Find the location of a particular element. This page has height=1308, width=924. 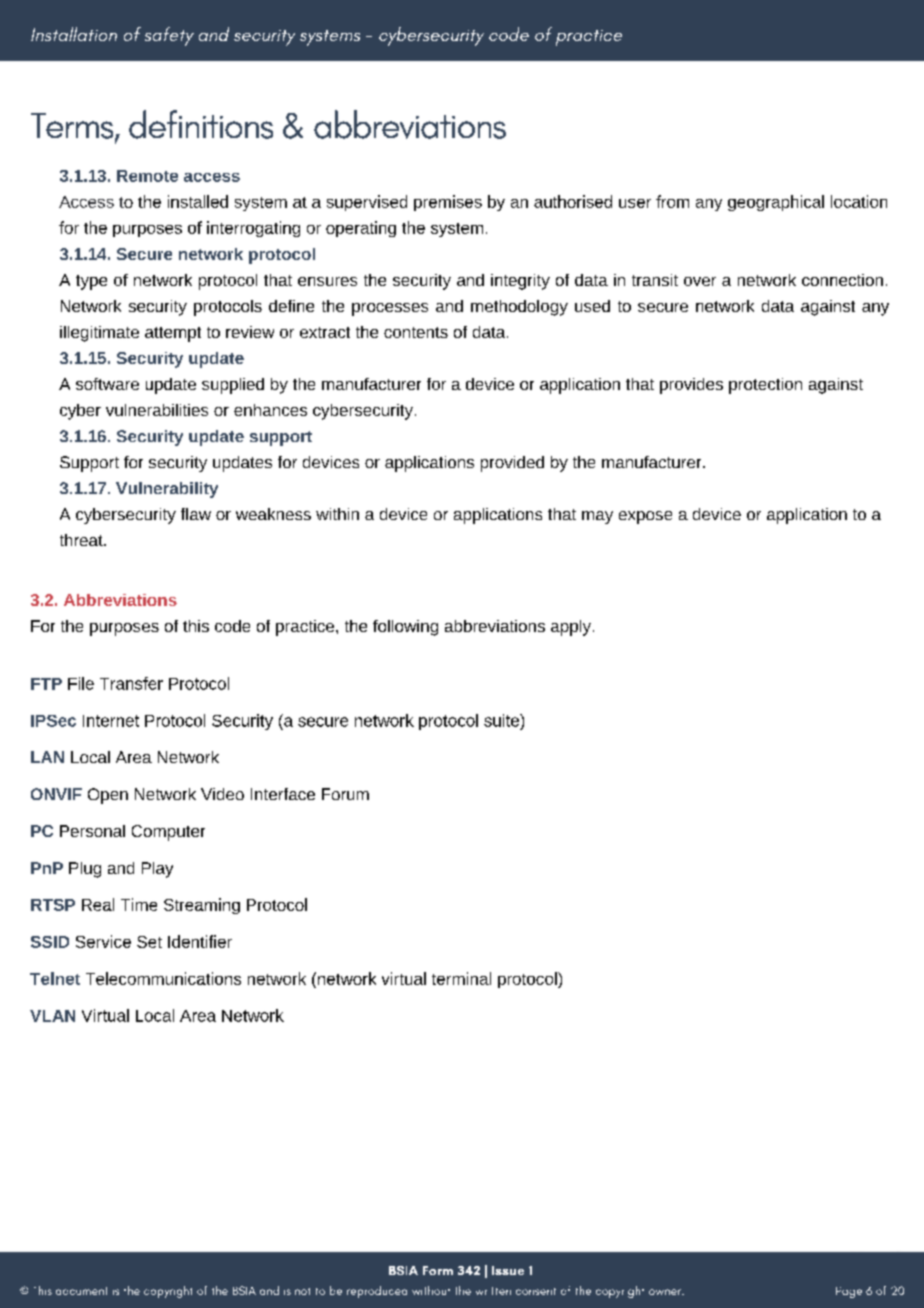

safety is located at coordinates (169, 36).
